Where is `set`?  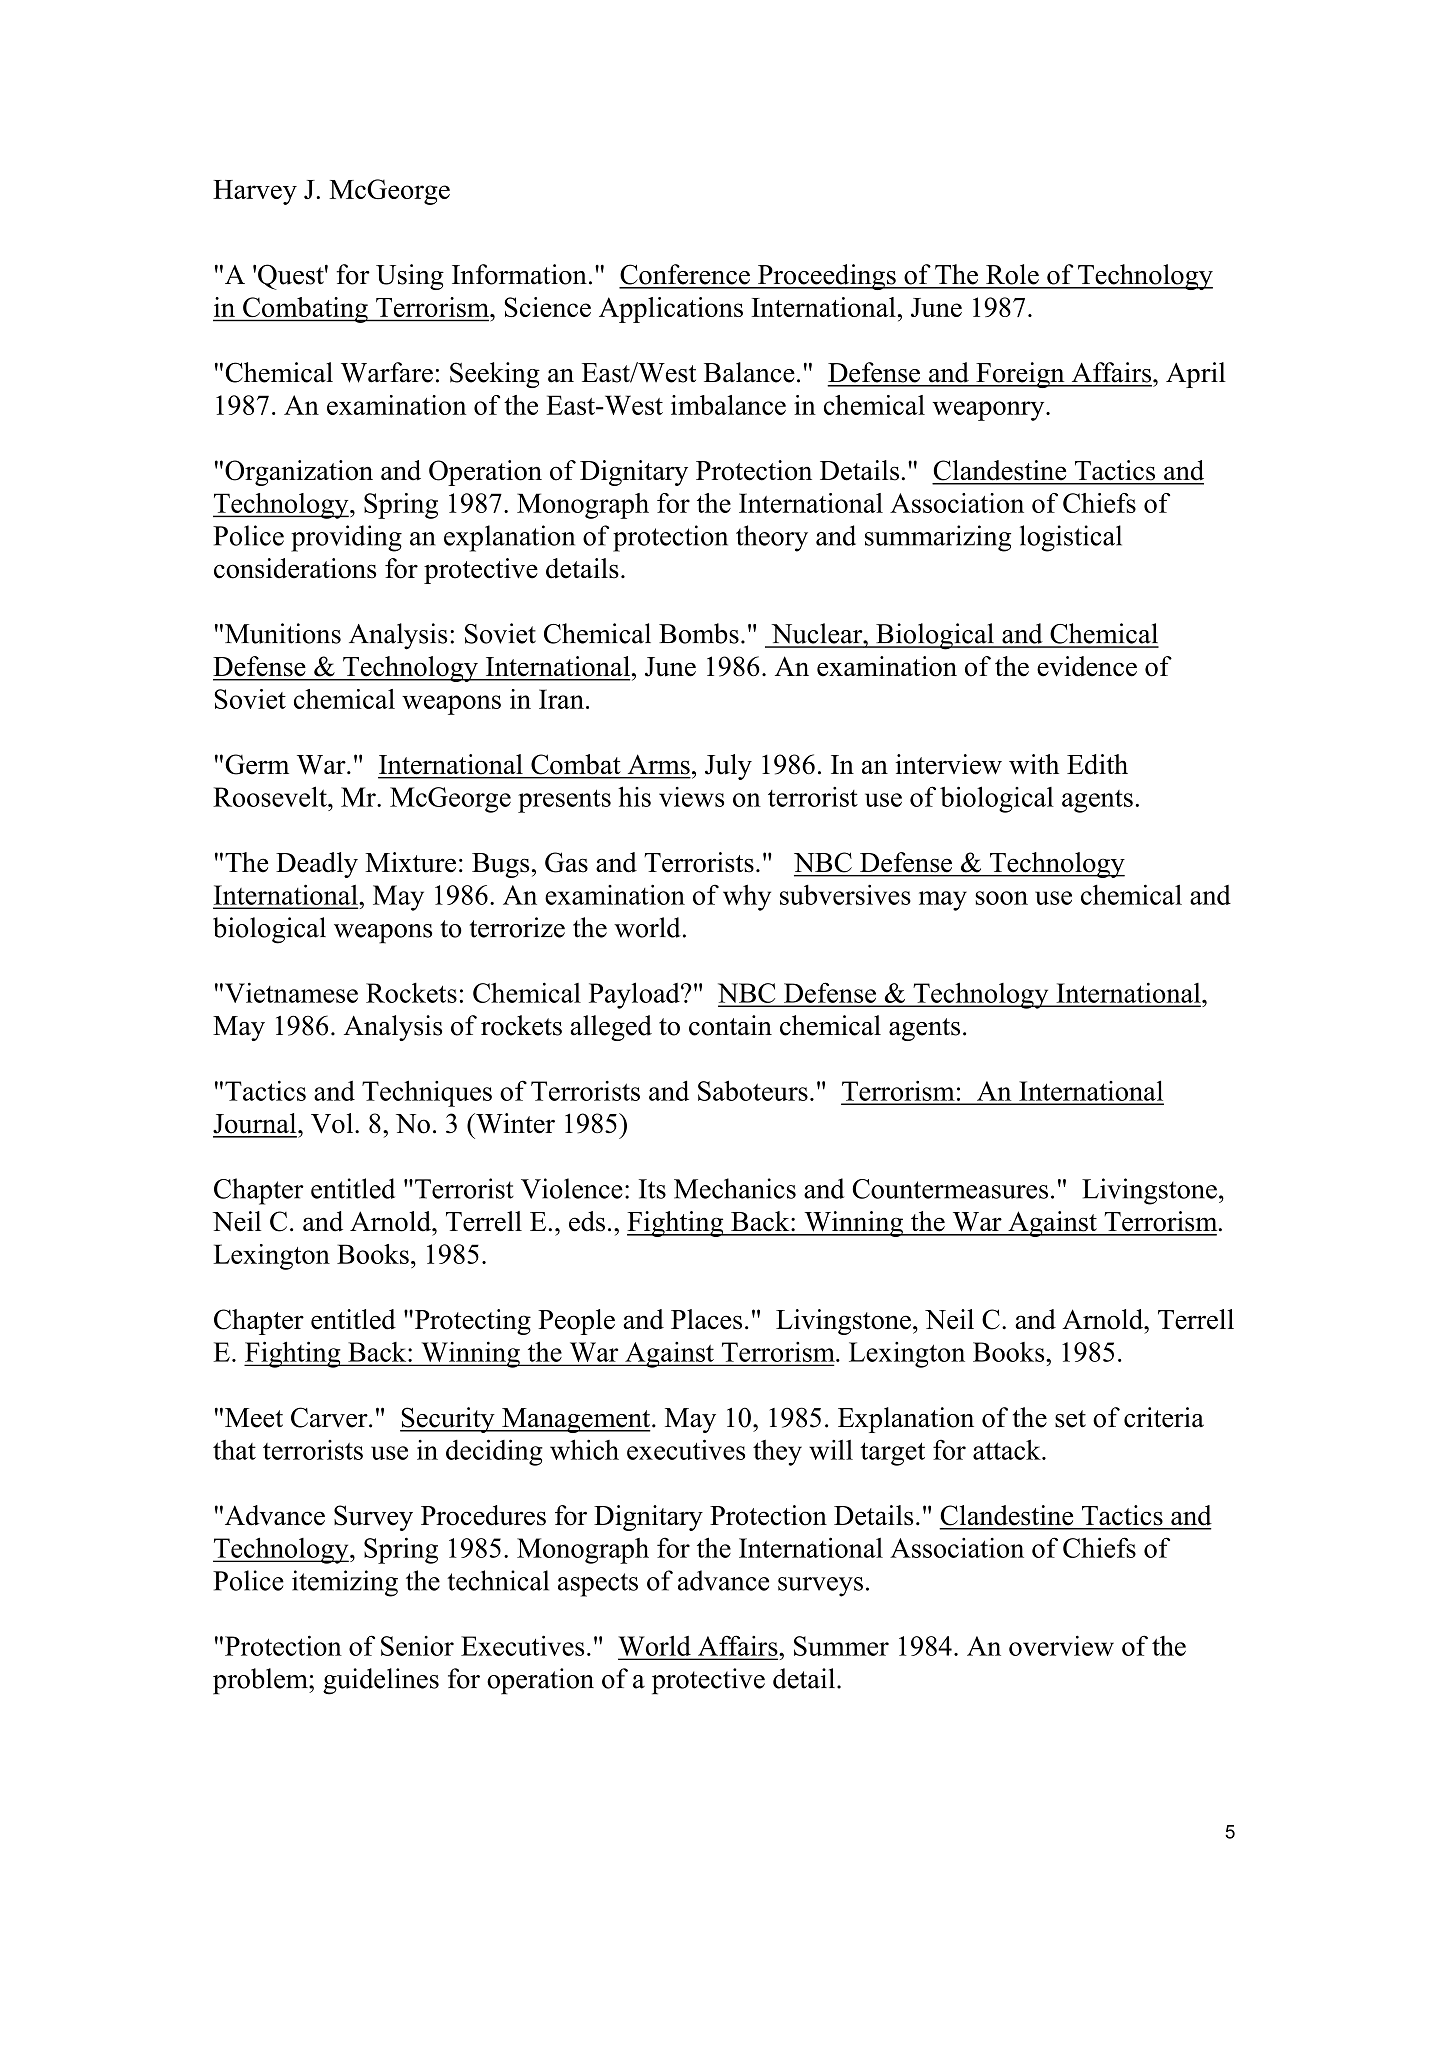
set is located at coordinates (1070, 1419).
